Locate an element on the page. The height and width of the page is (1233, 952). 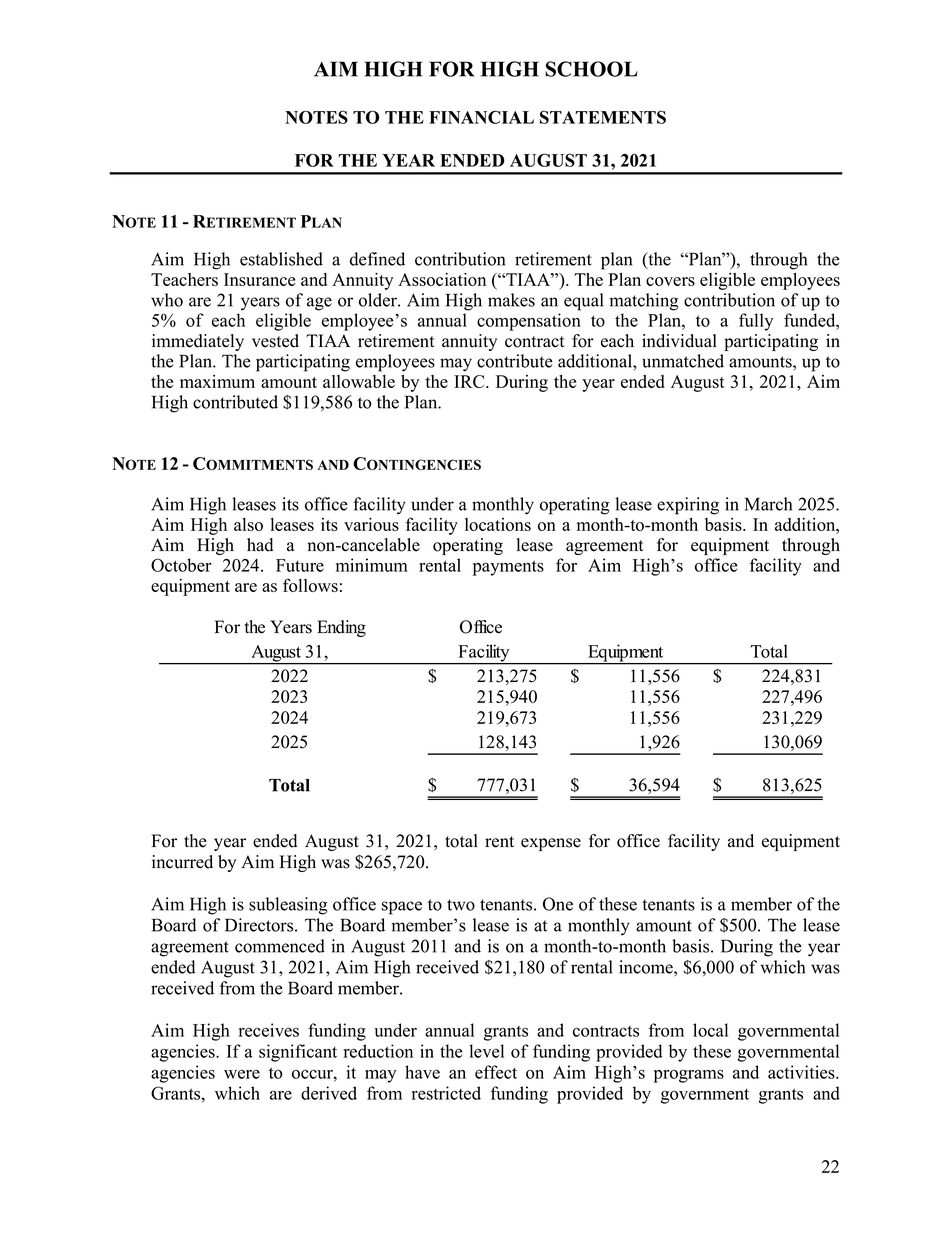
STATEMENTS is located at coordinates (603, 117).
